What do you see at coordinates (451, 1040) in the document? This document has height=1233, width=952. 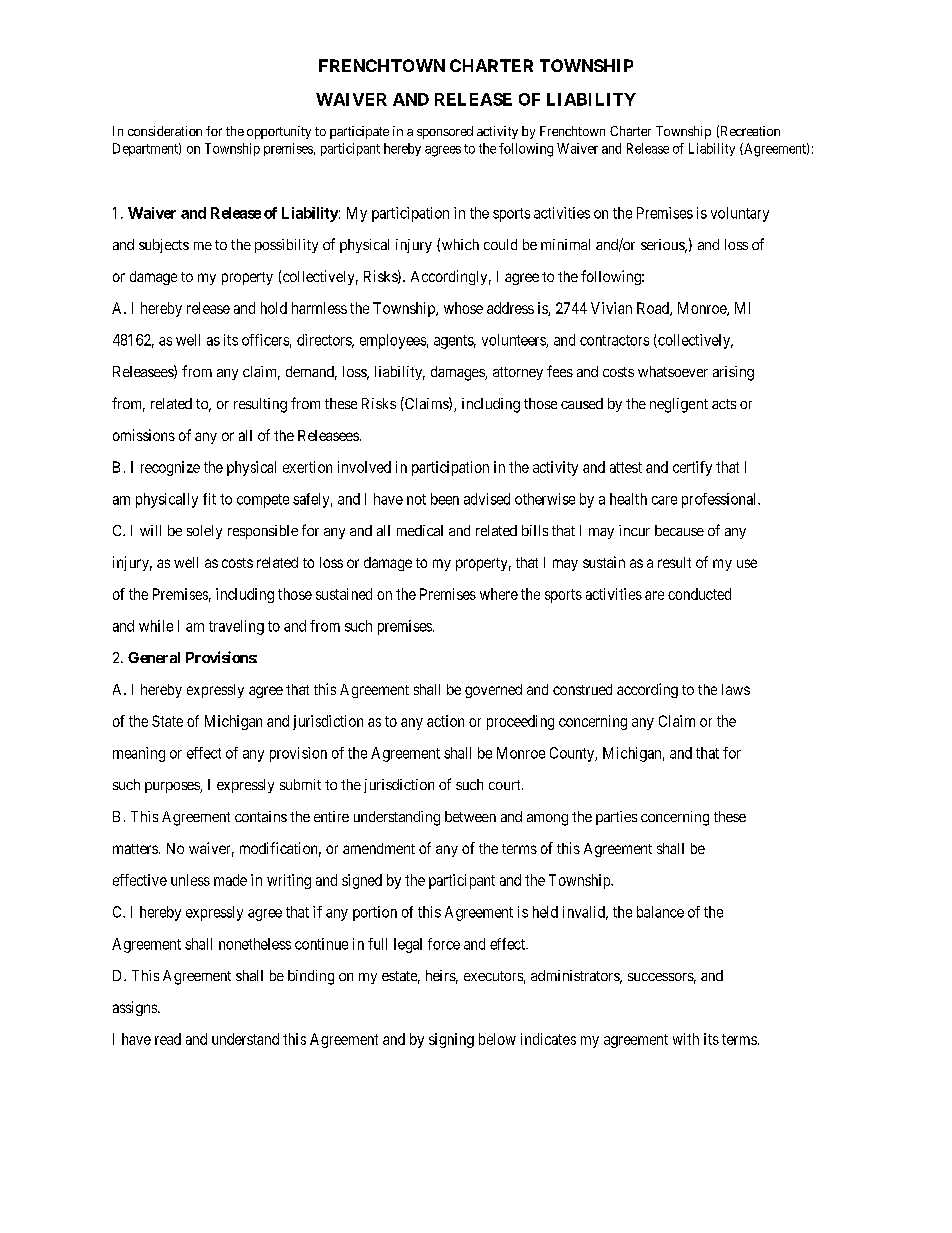 I see `signing` at bounding box center [451, 1040].
